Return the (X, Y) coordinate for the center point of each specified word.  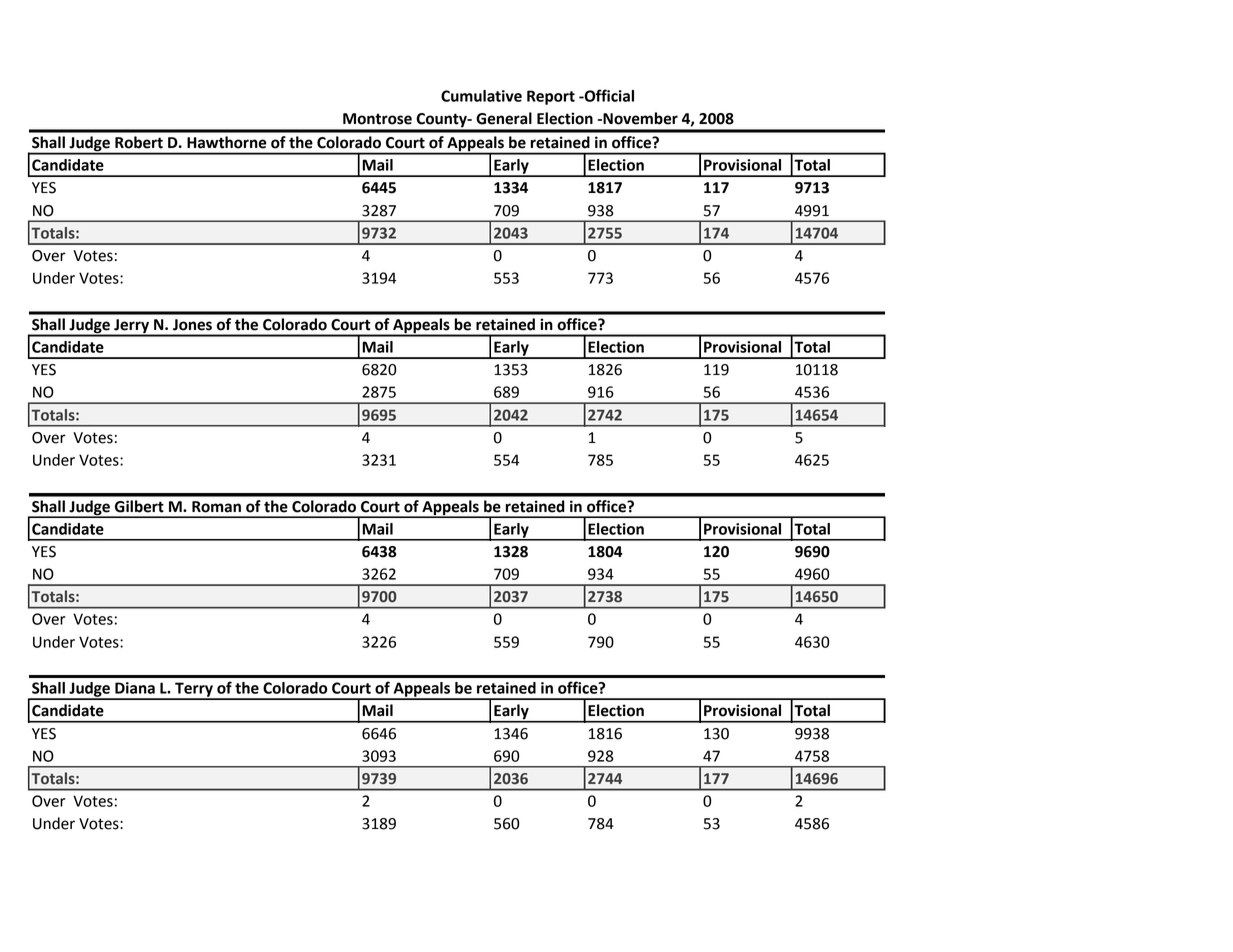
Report (551, 97)
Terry (194, 690)
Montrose (377, 119)
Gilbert (139, 506)
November (639, 118)
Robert (139, 142)
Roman (216, 507)
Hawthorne (226, 142)
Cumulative (481, 96)
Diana (135, 688)
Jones (192, 325)
